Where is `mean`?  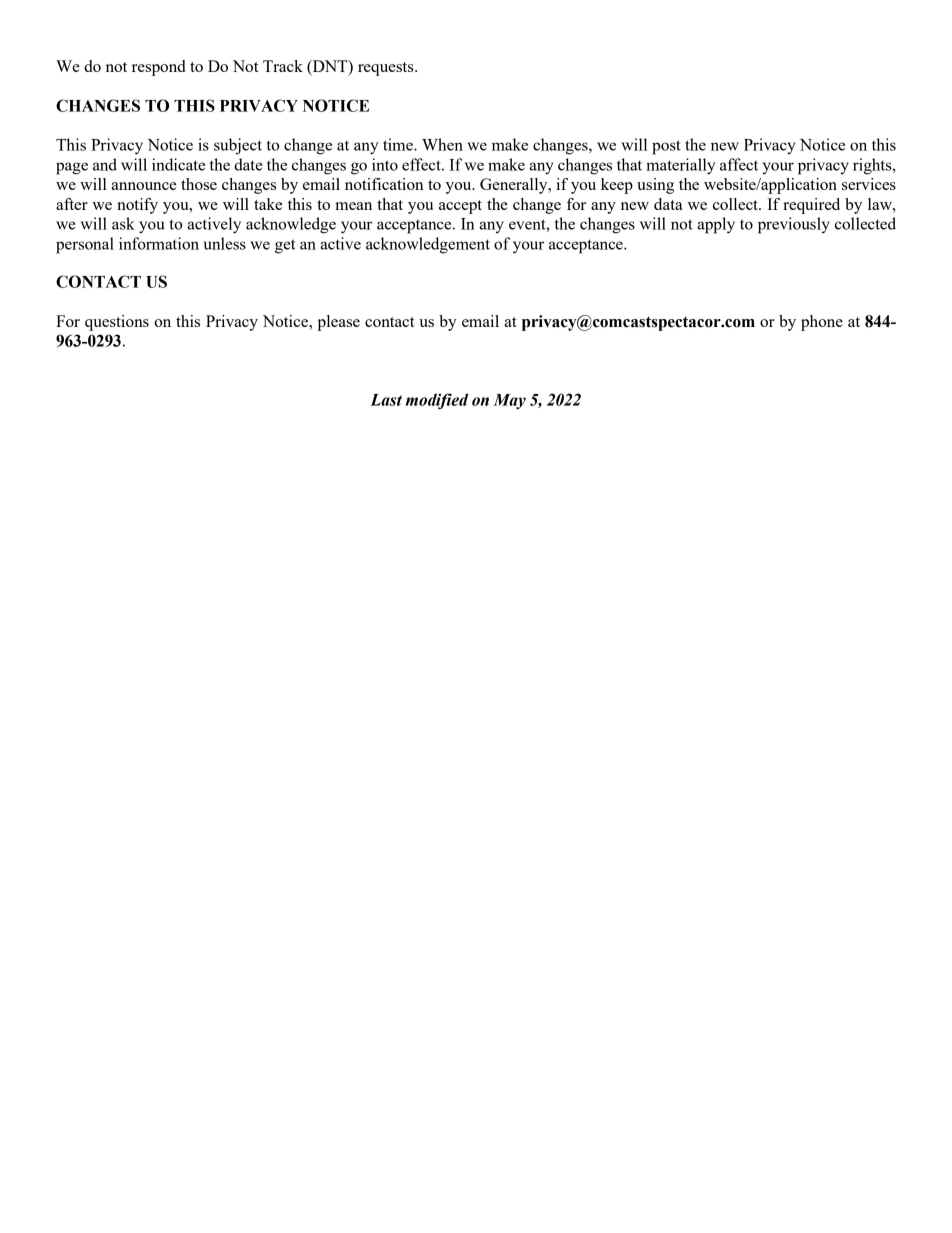 mean is located at coordinates (353, 206).
